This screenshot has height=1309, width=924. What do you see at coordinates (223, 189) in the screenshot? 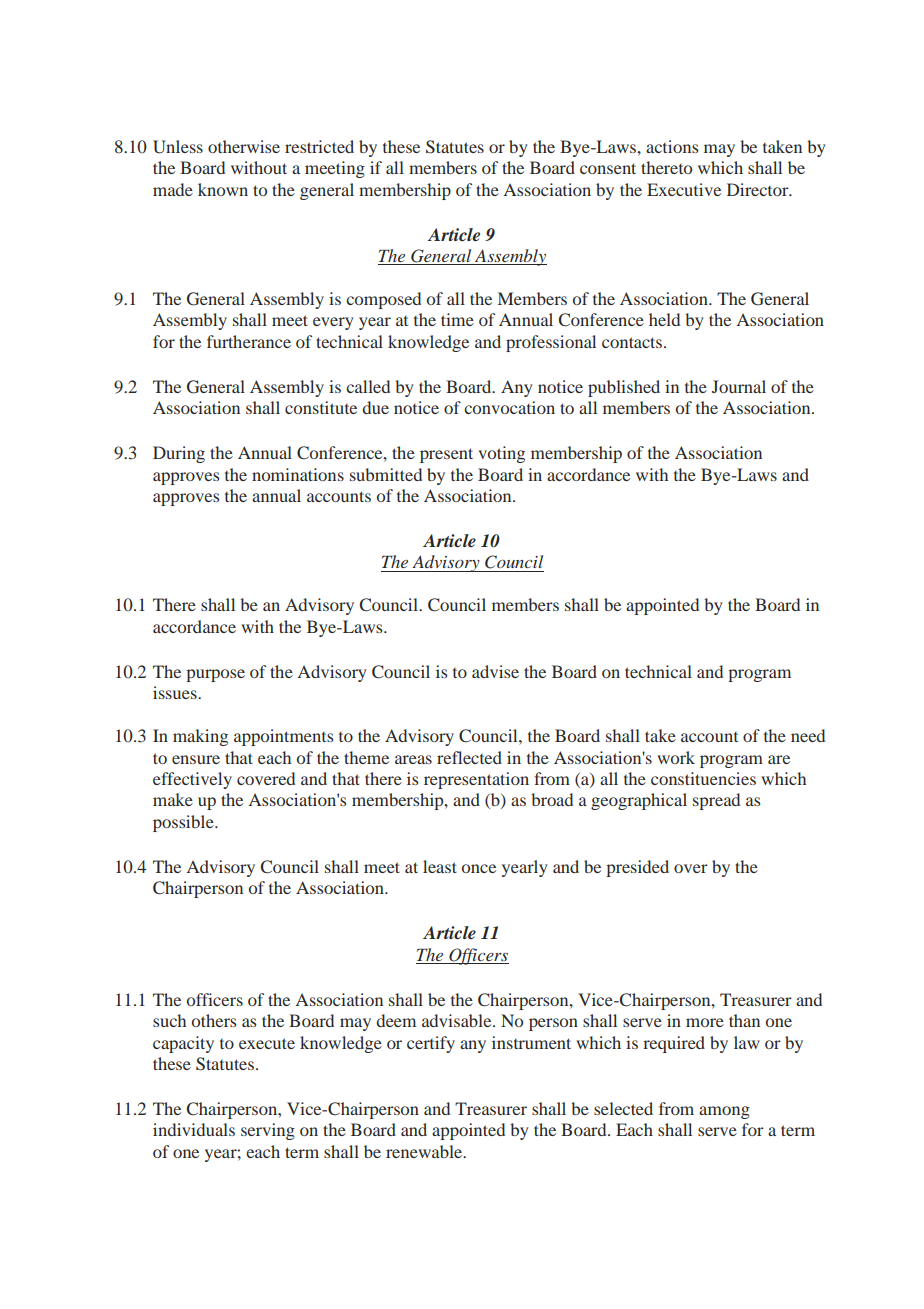
I see `known` at bounding box center [223, 189].
